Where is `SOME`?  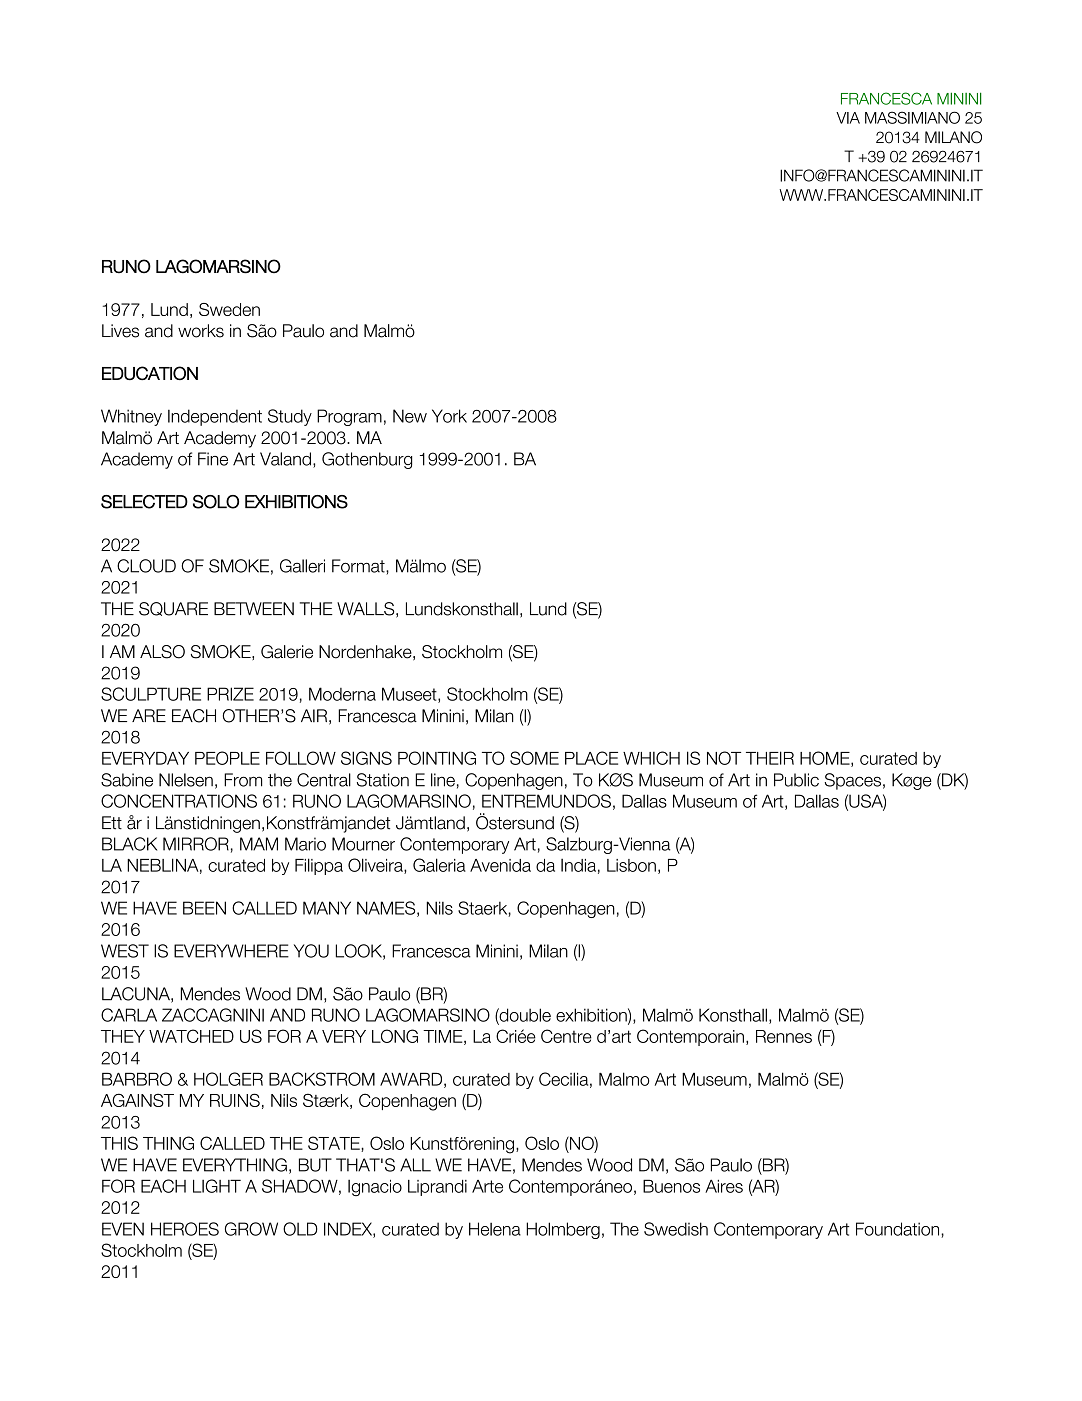
SOME is located at coordinates (534, 758).
